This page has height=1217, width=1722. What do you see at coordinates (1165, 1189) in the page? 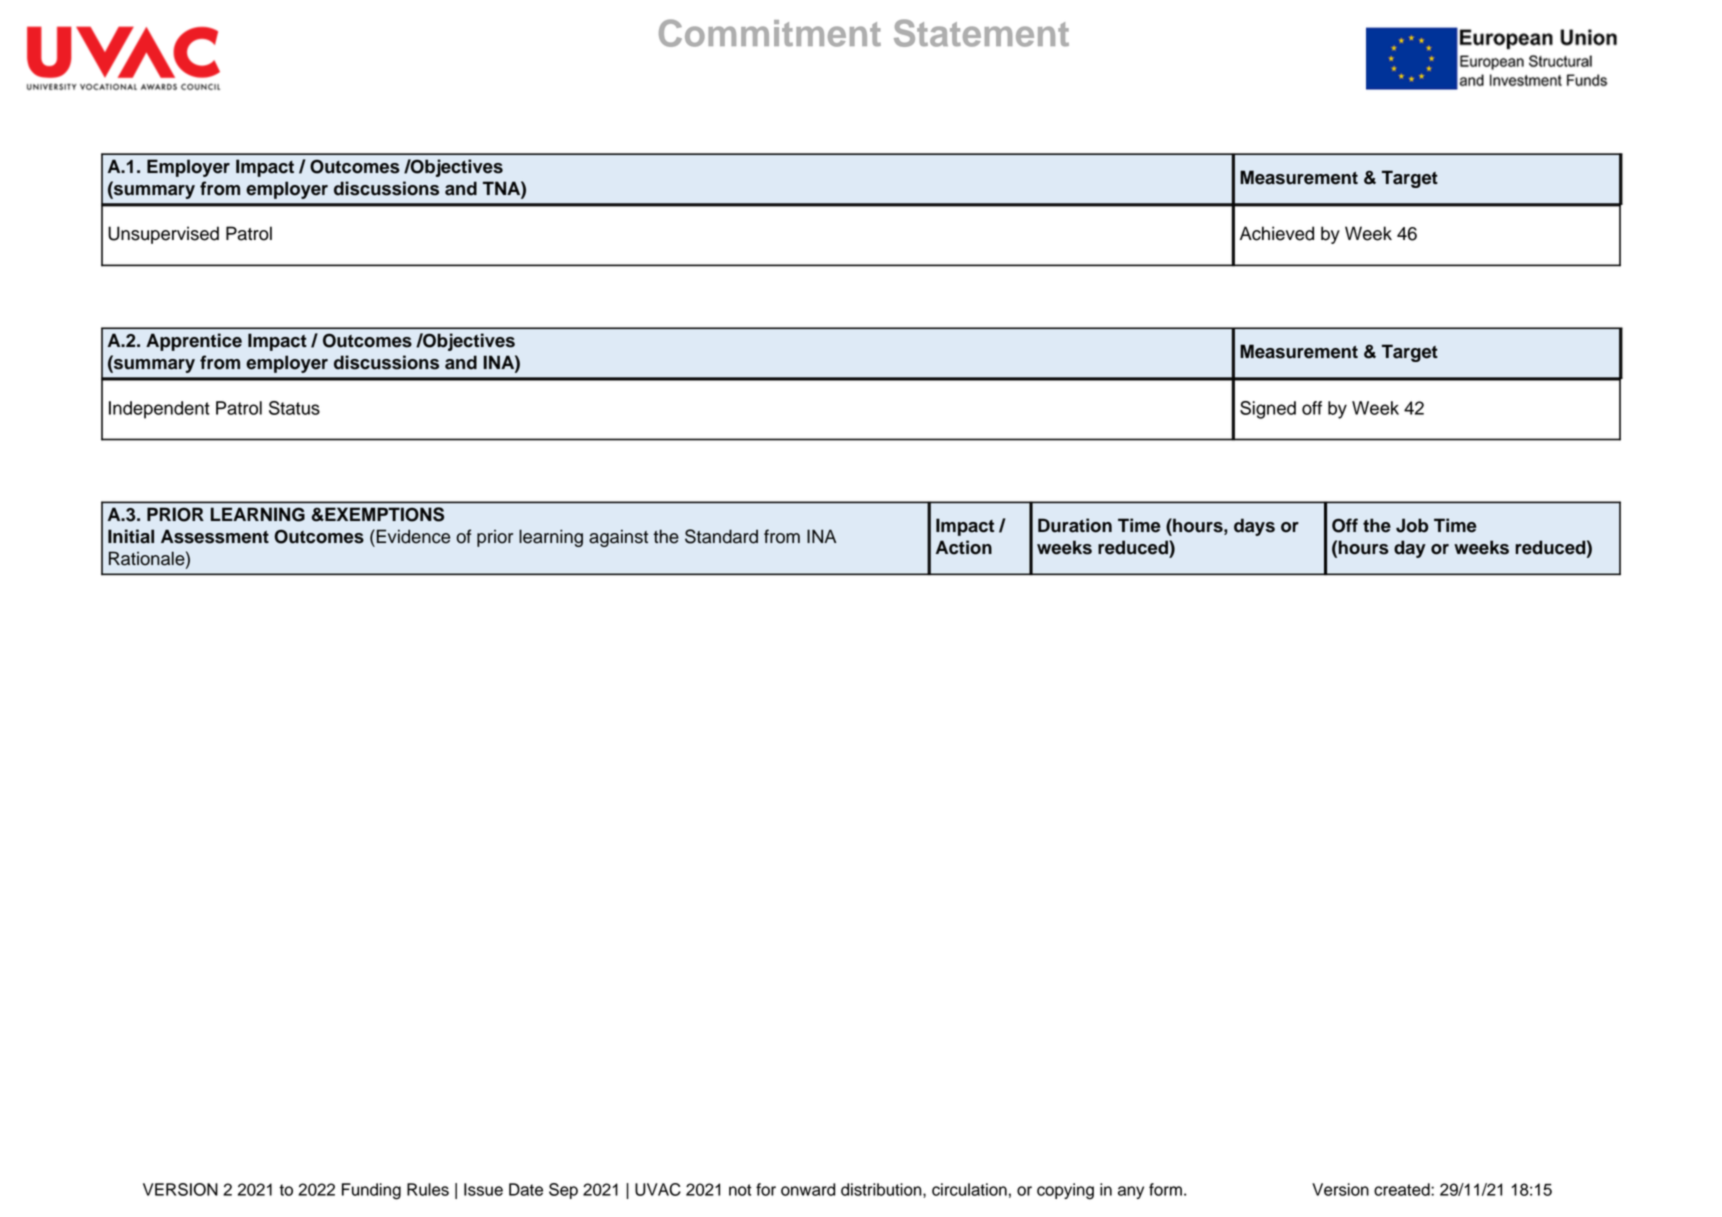
I see `form` at bounding box center [1165, 1189].
